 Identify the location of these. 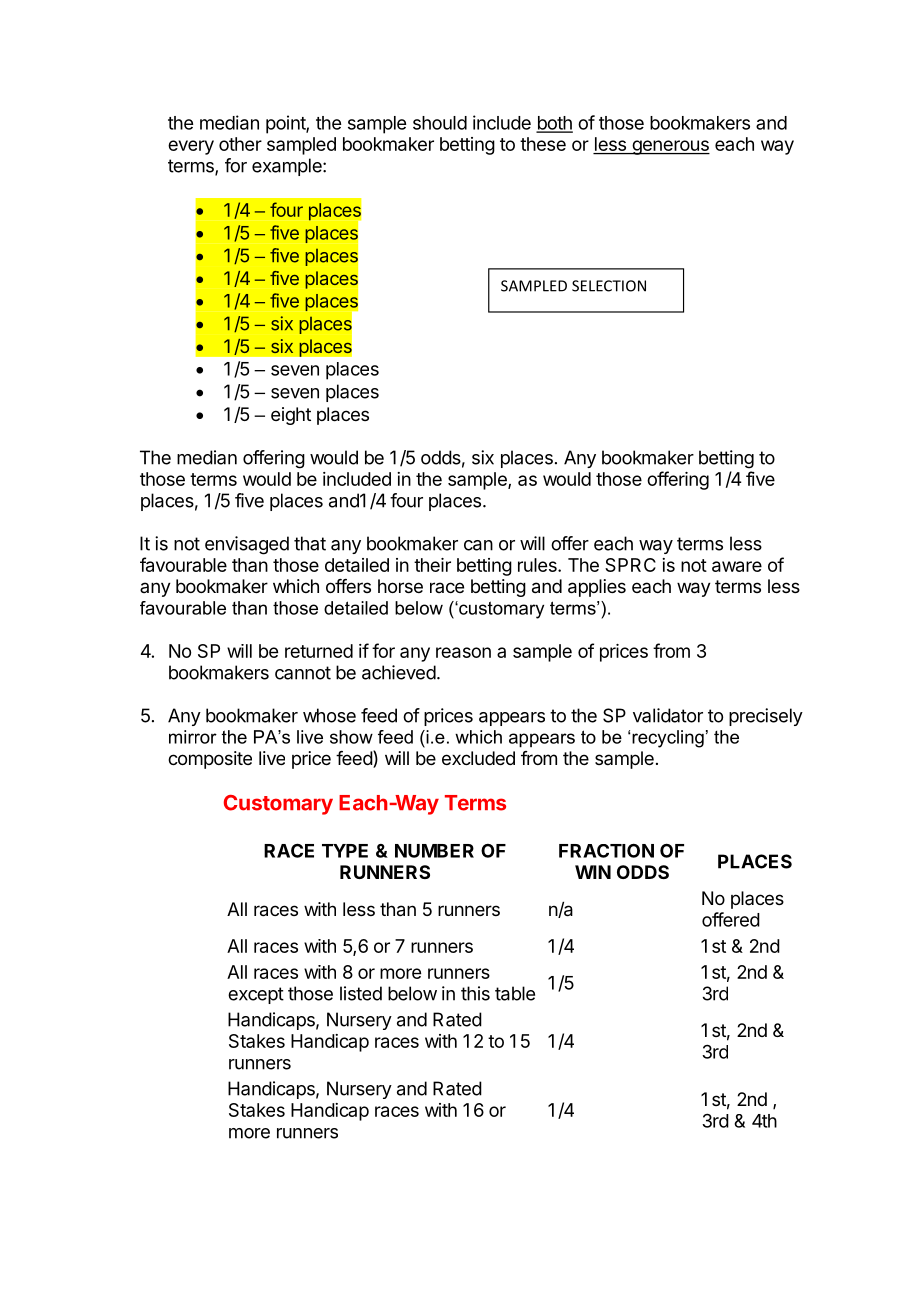
(543, 144).
